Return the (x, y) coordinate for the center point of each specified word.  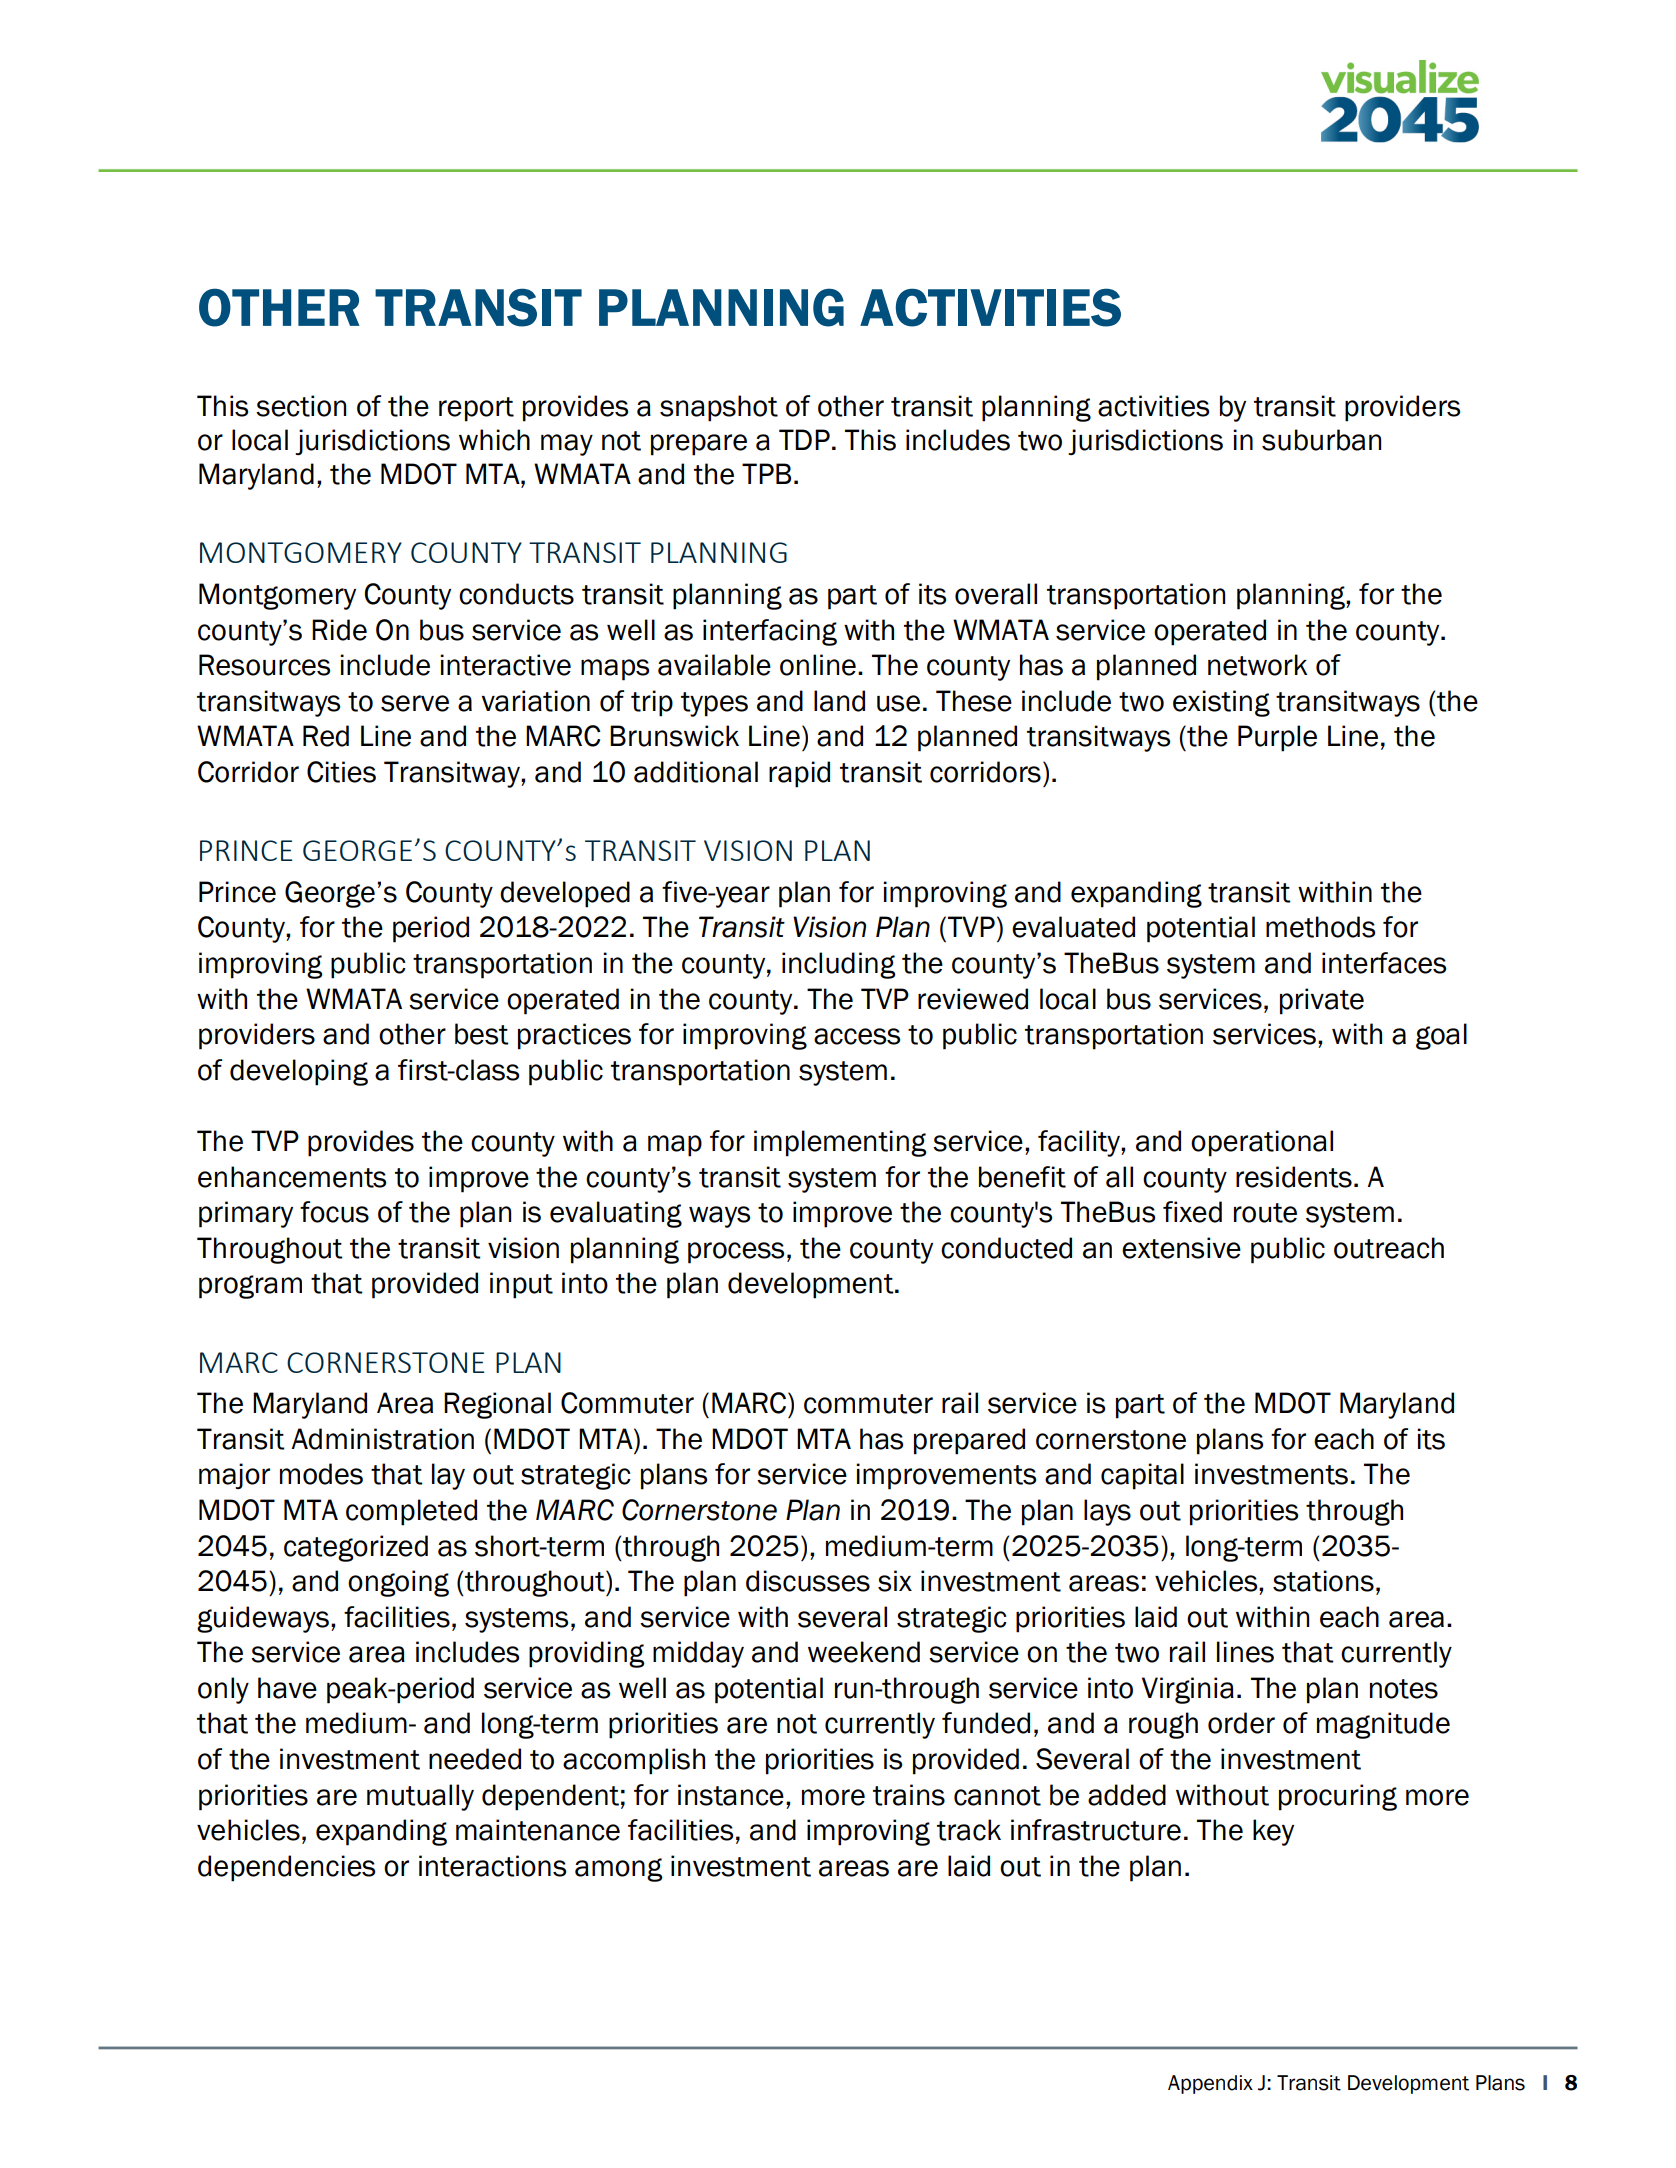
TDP (804, 439)
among (619, 1870)
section (301, 406)
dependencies (286, 1868)
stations (1323, 1581)
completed (411, 1512)
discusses (808, 1581)
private (1322, 1001)
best (482, 1034)
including (839, 965)
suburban (1321, 440)
